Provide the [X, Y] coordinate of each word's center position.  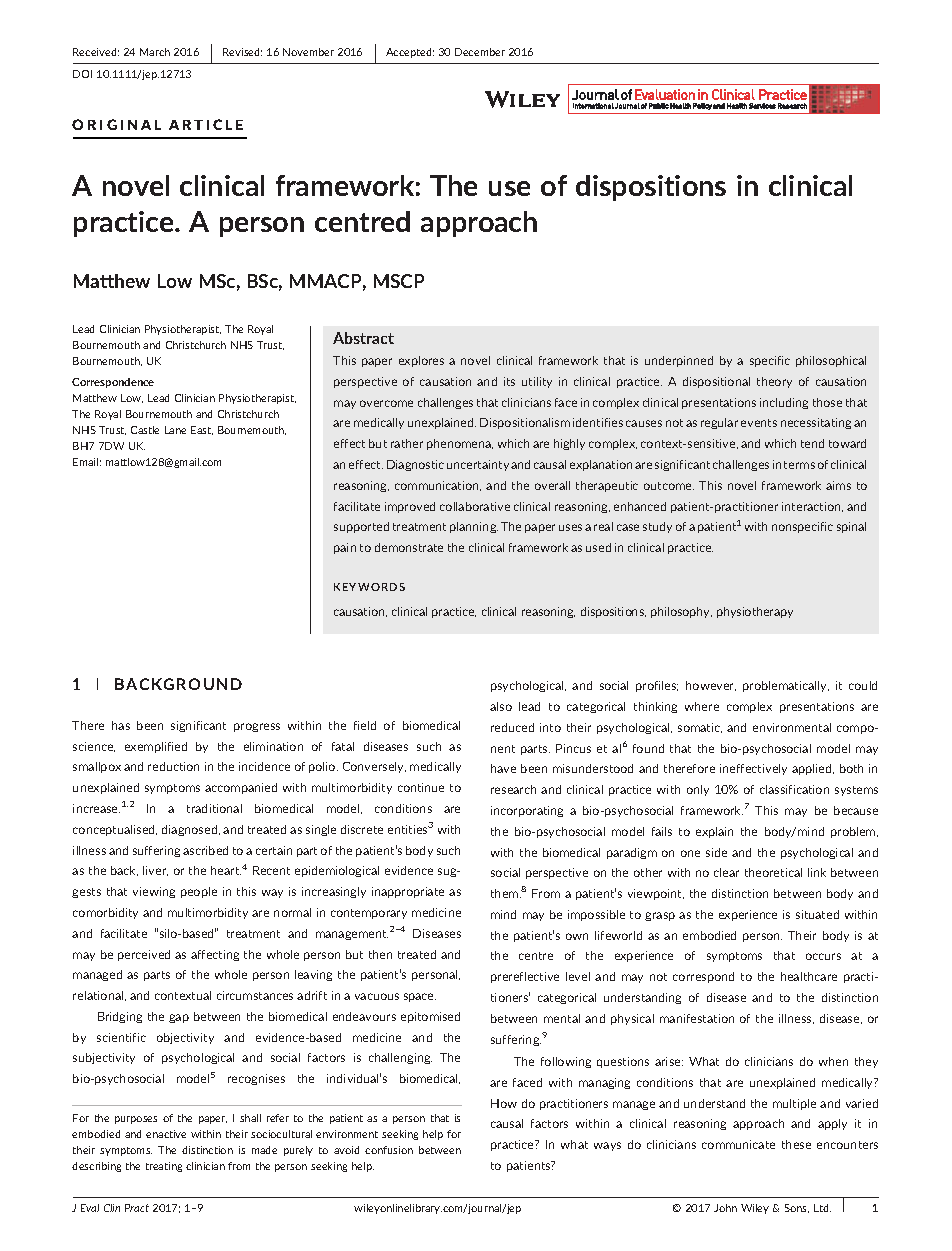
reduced [512, 727]
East [202, 430]
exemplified [156, 747]
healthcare [809, 976]
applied [813, 769]
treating [164, 1167]
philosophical [831, 361]
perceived [144, 955]
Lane [175, 430]
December [480, 52]
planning [474, 527]
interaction [812, 507]
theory [774, 382]
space [420, 997]
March [155, 52]
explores [421, 361]
